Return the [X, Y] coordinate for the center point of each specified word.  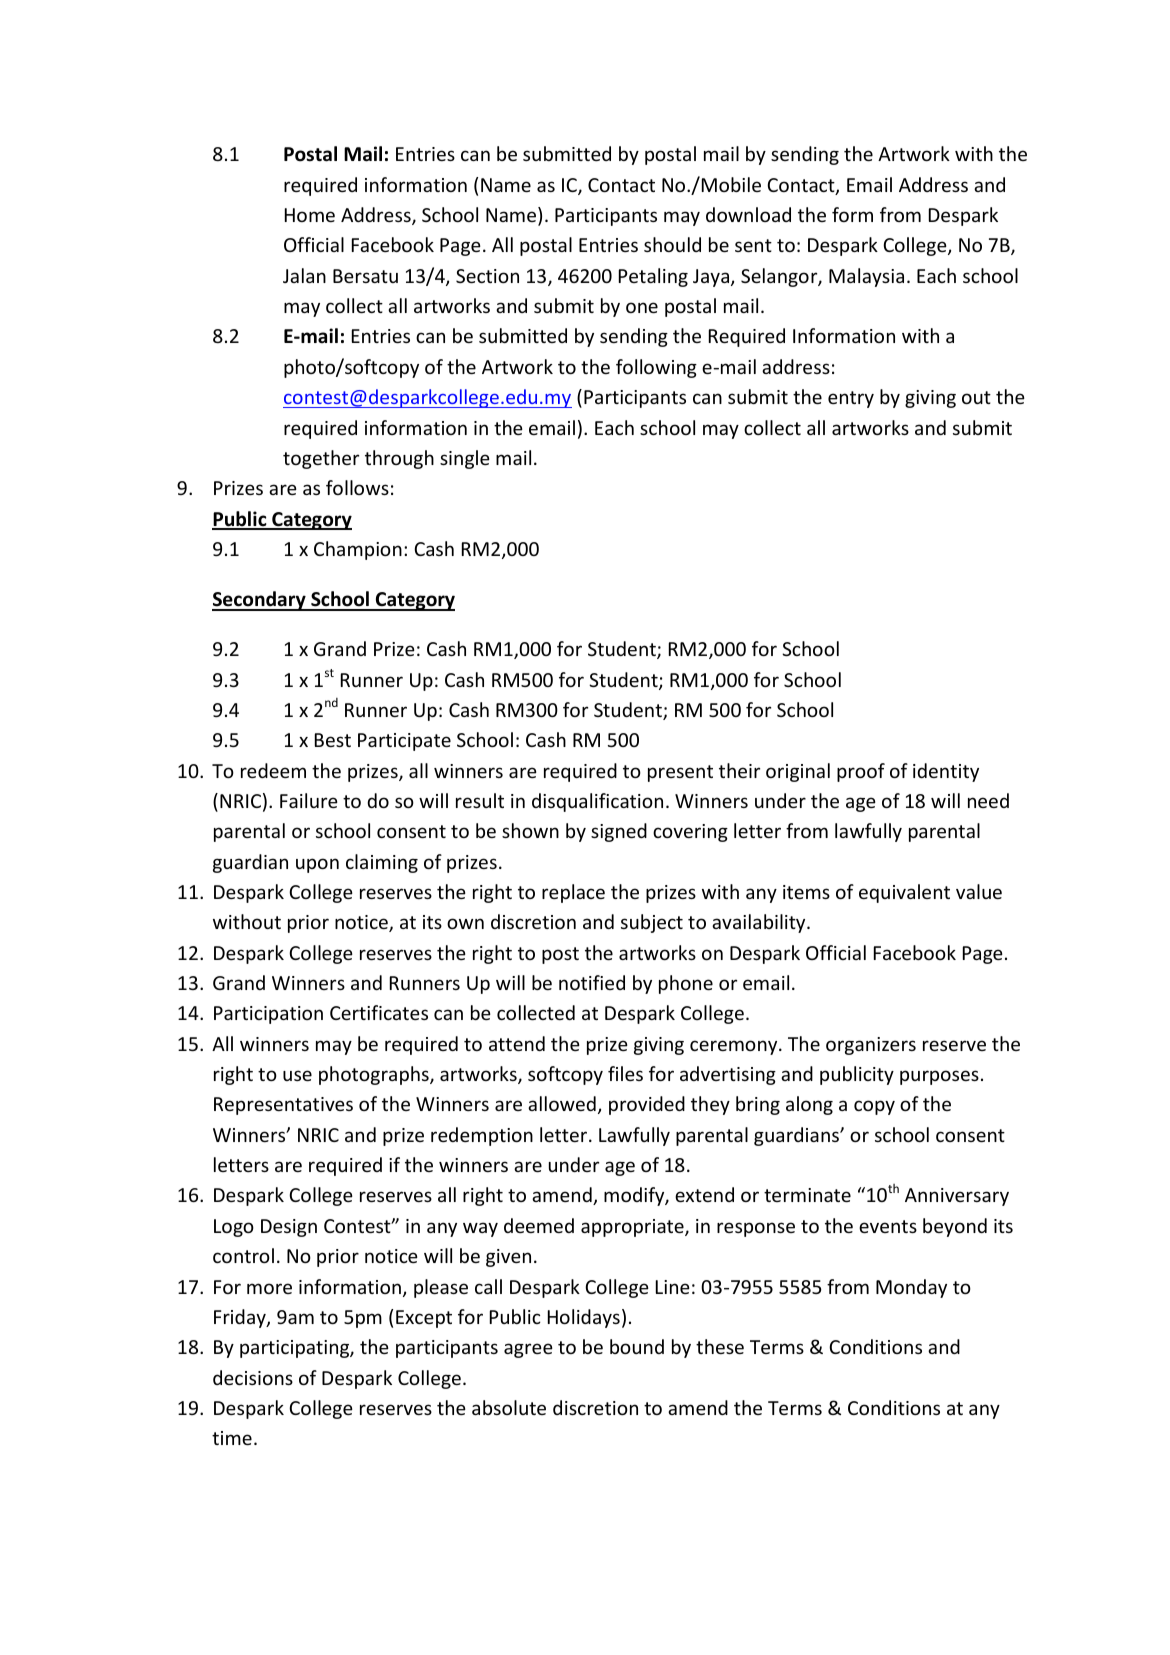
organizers [871, 1046]
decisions [253, 1377]
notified [592, 982]
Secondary [260, 601]
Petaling [653, 277]
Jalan [304, 275]
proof [861, 772]
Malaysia [866, 277]
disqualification [597, 802]
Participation [268, 1015]
